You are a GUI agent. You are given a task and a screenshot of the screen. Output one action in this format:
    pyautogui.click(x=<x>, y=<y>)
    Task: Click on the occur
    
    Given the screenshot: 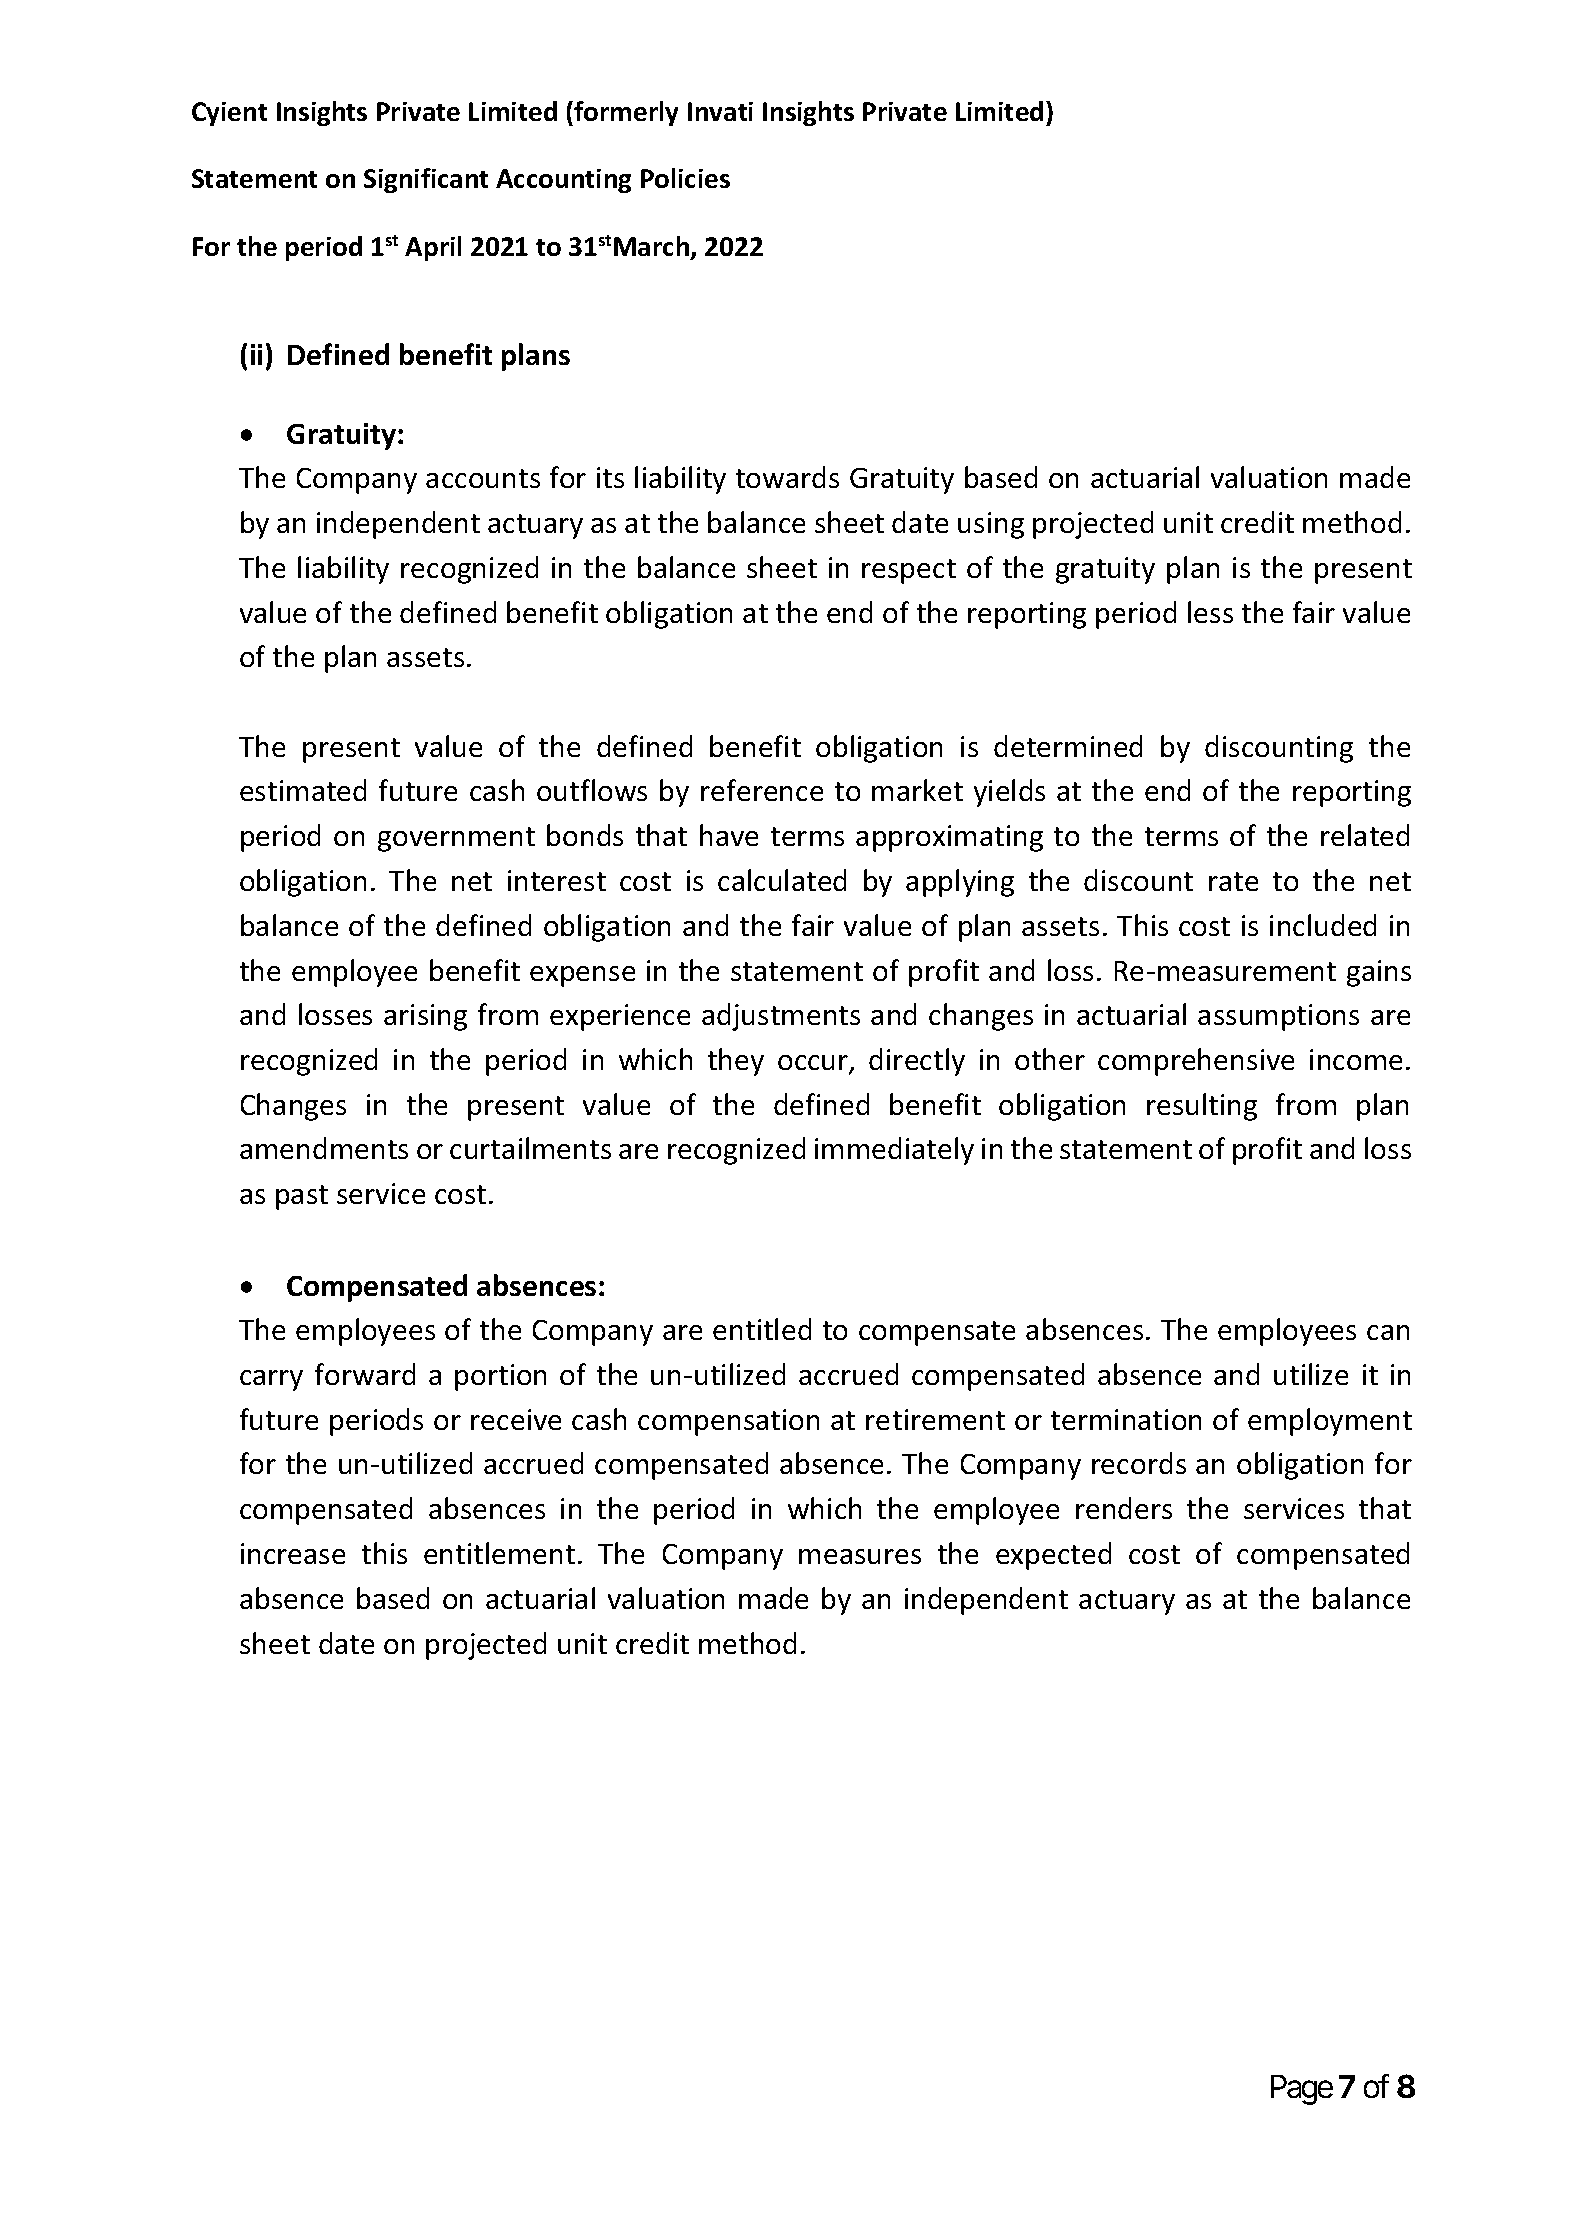 What is the action you would take?
    pyautogui.click(x=814, y=1064)
